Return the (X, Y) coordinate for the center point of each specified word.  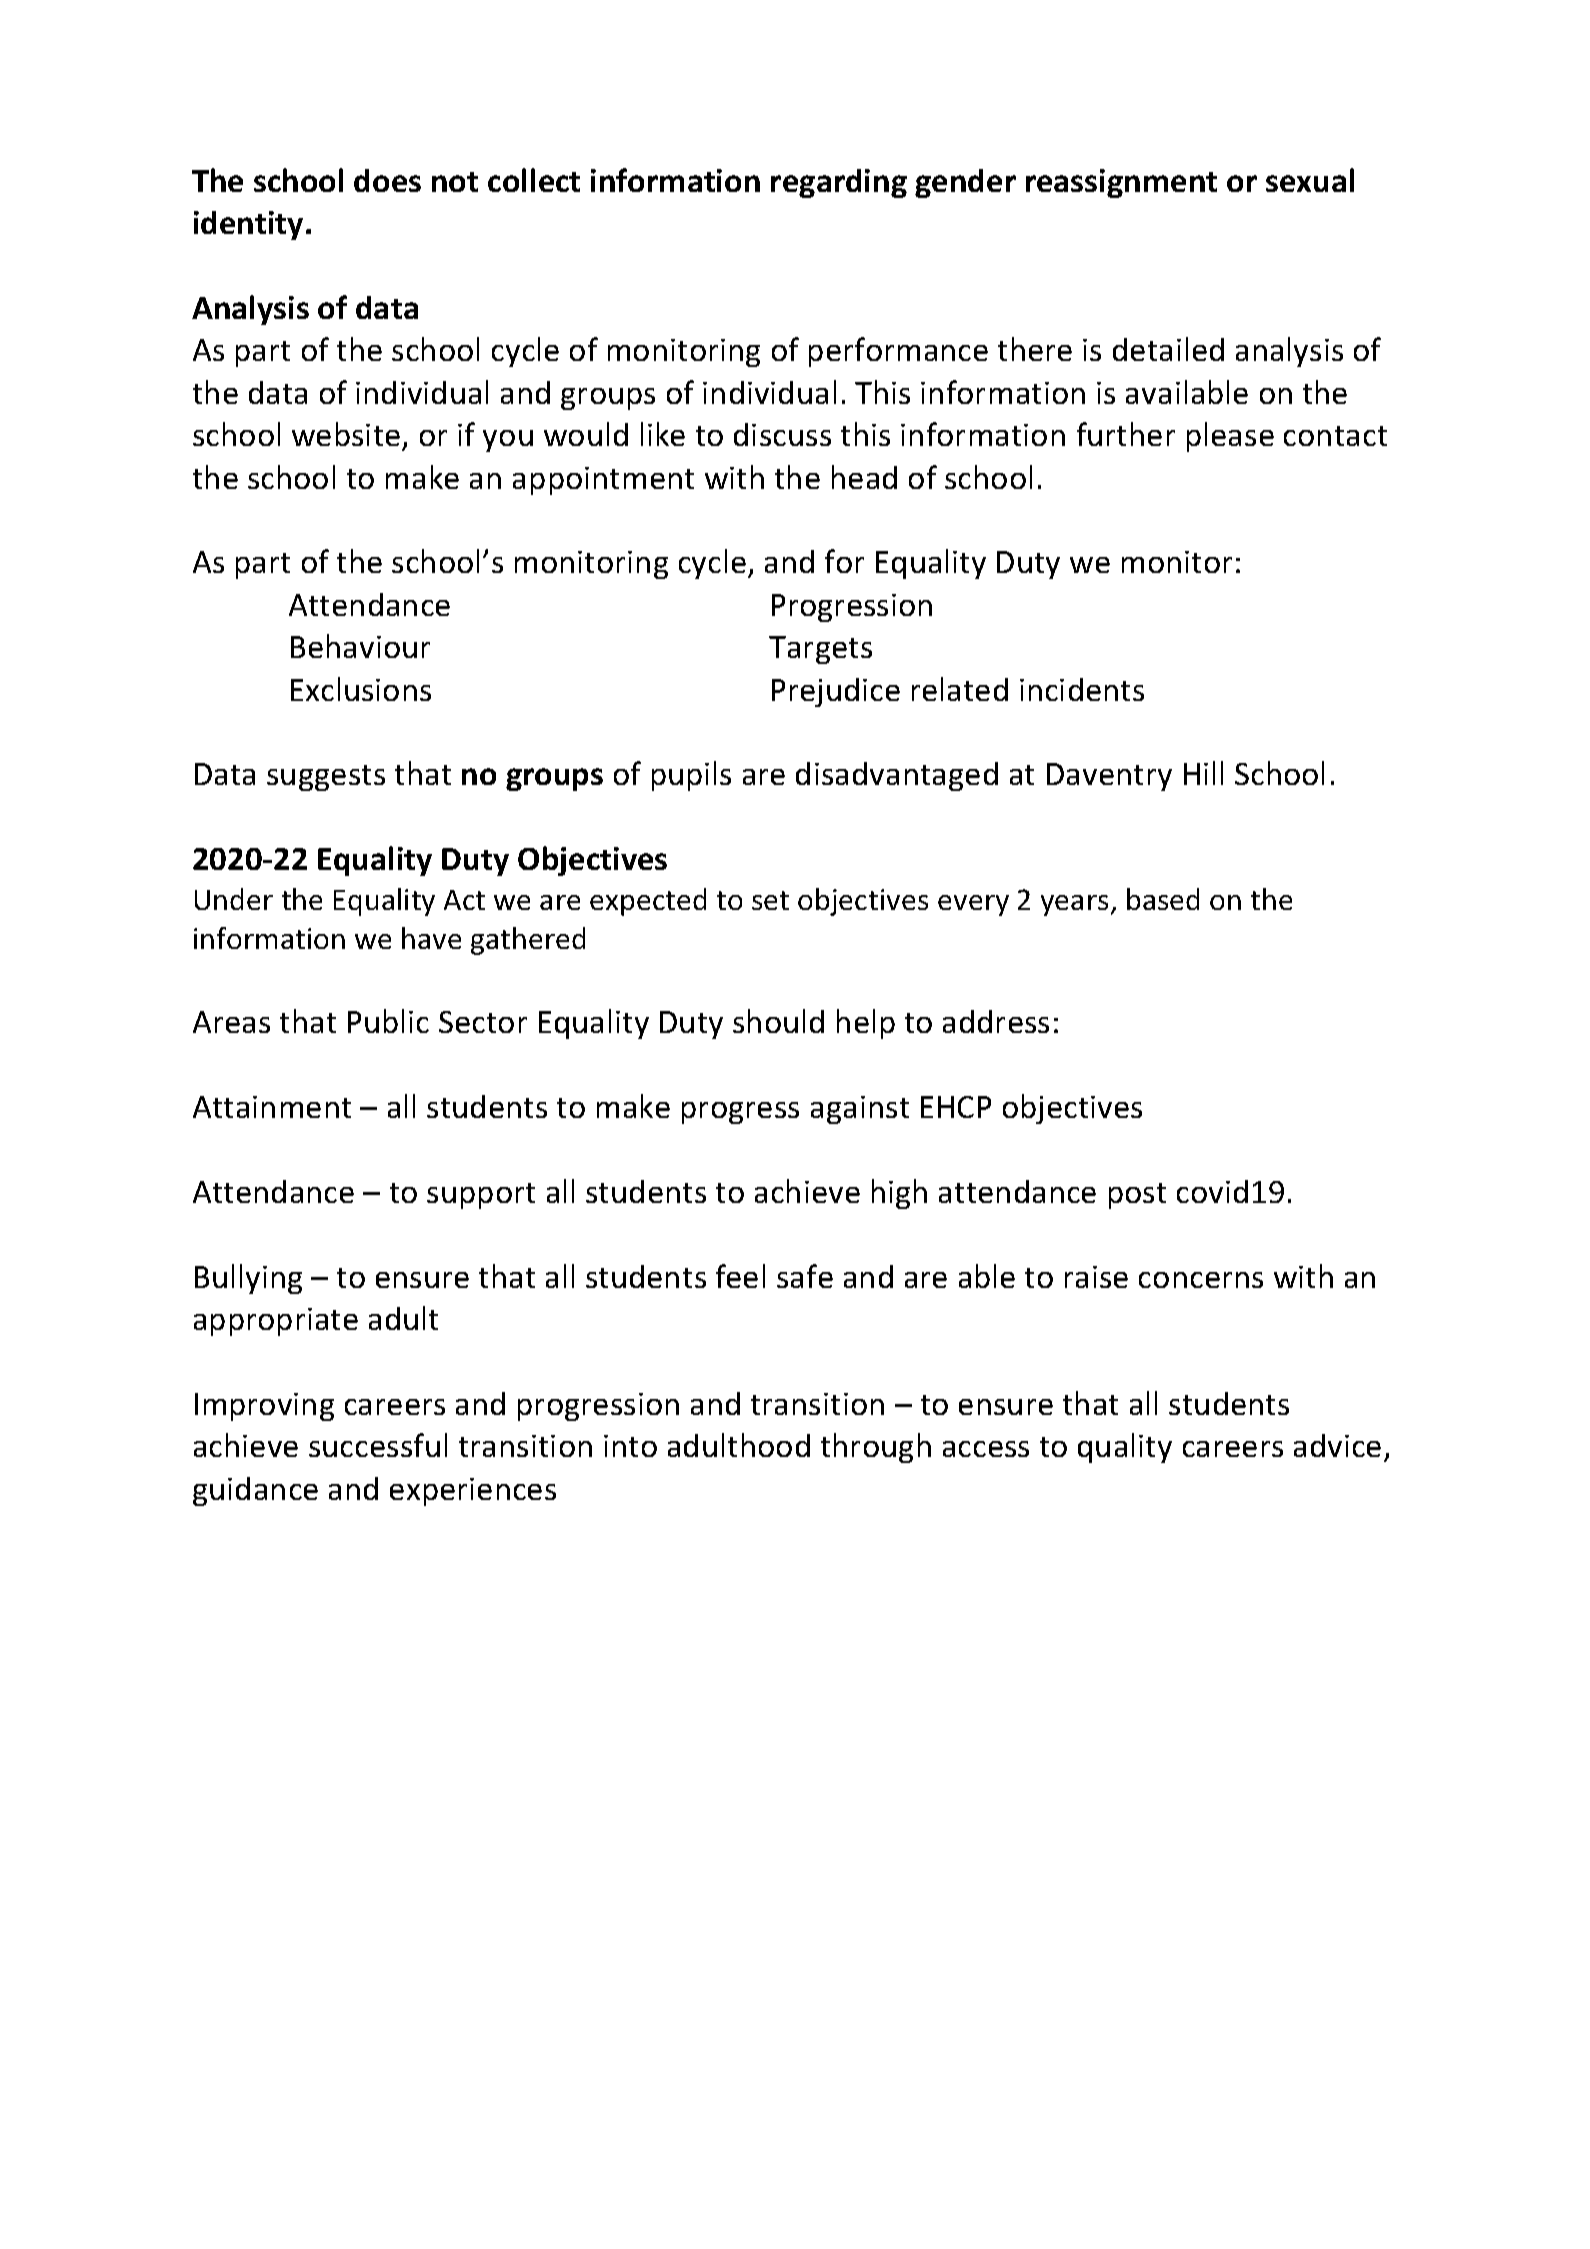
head (864, 477)
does (387, 180)
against (860, 1110)
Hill (1203, 773)
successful (378, 1445)
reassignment (1121, 183)
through (876, 1448)
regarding (839, 183)
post (1137, 1196)
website (346, 434)
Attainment (272, 1107)
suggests (326, 778)
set (770, 900)
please (1230, 437)
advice (1337, 1445)
